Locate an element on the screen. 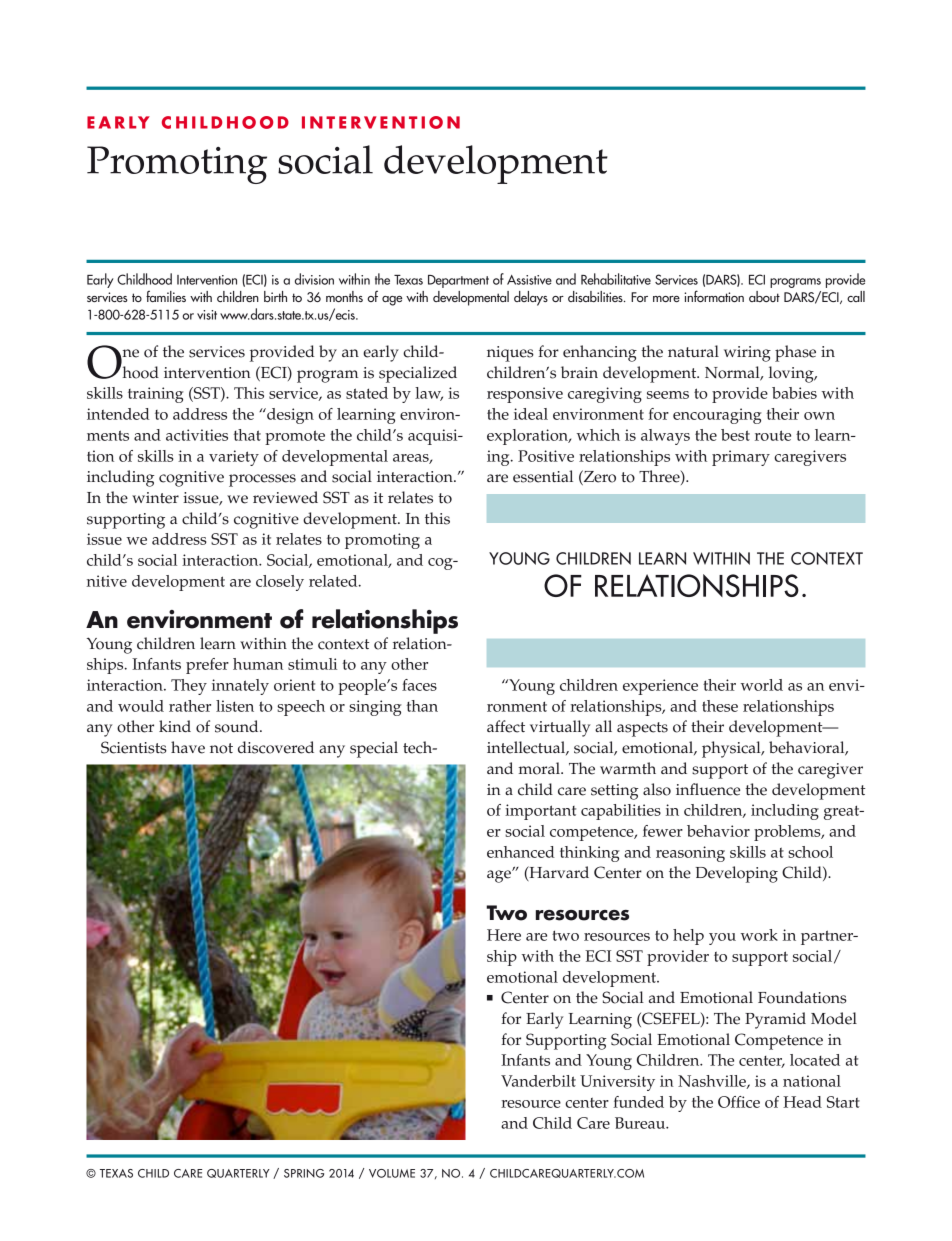 Image resolution: width=952 pixels, height=1241 pixels. delays is located at coordinates (531, 298).
